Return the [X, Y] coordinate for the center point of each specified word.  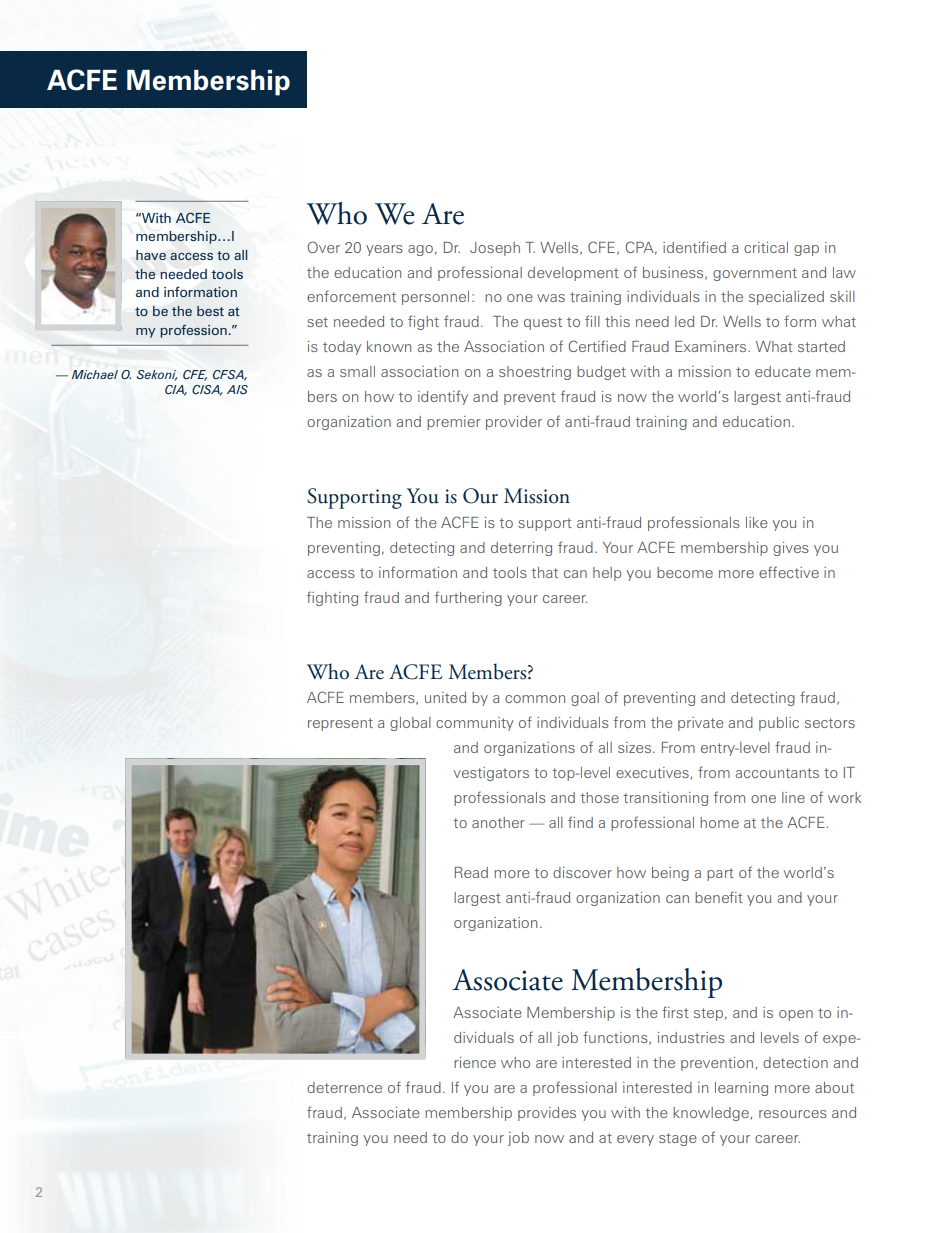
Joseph [495, 249]
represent [340, 724]
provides [547, 1114]
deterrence [344, 1087]
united [445, 697]
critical [766, 247]
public [779, 724]
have [151, 255]
